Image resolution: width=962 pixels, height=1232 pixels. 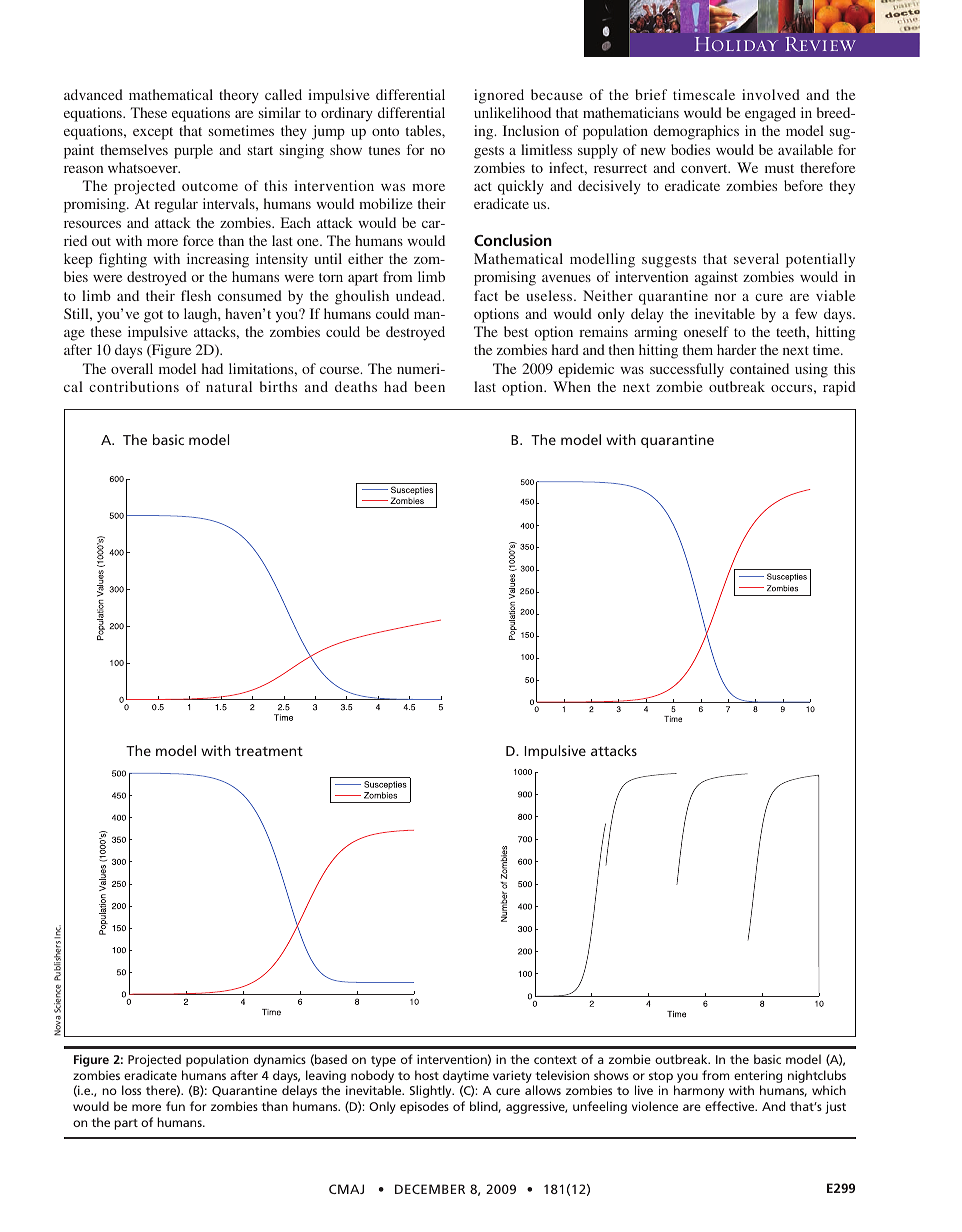 I want to click on ignored, so click(x=499, y=96).
